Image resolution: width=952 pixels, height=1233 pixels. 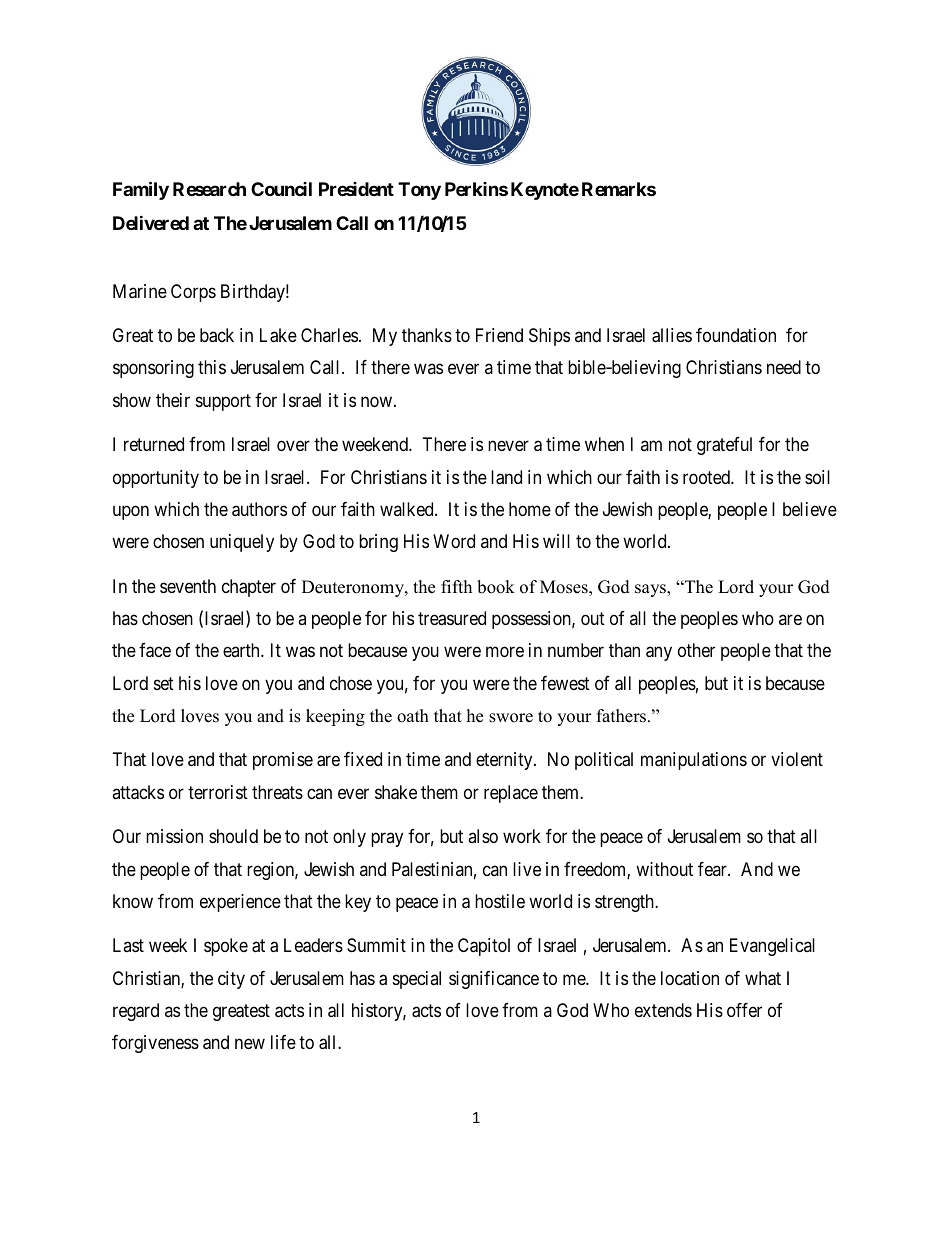 I want to click on Research, so click(x=209, y=189).
